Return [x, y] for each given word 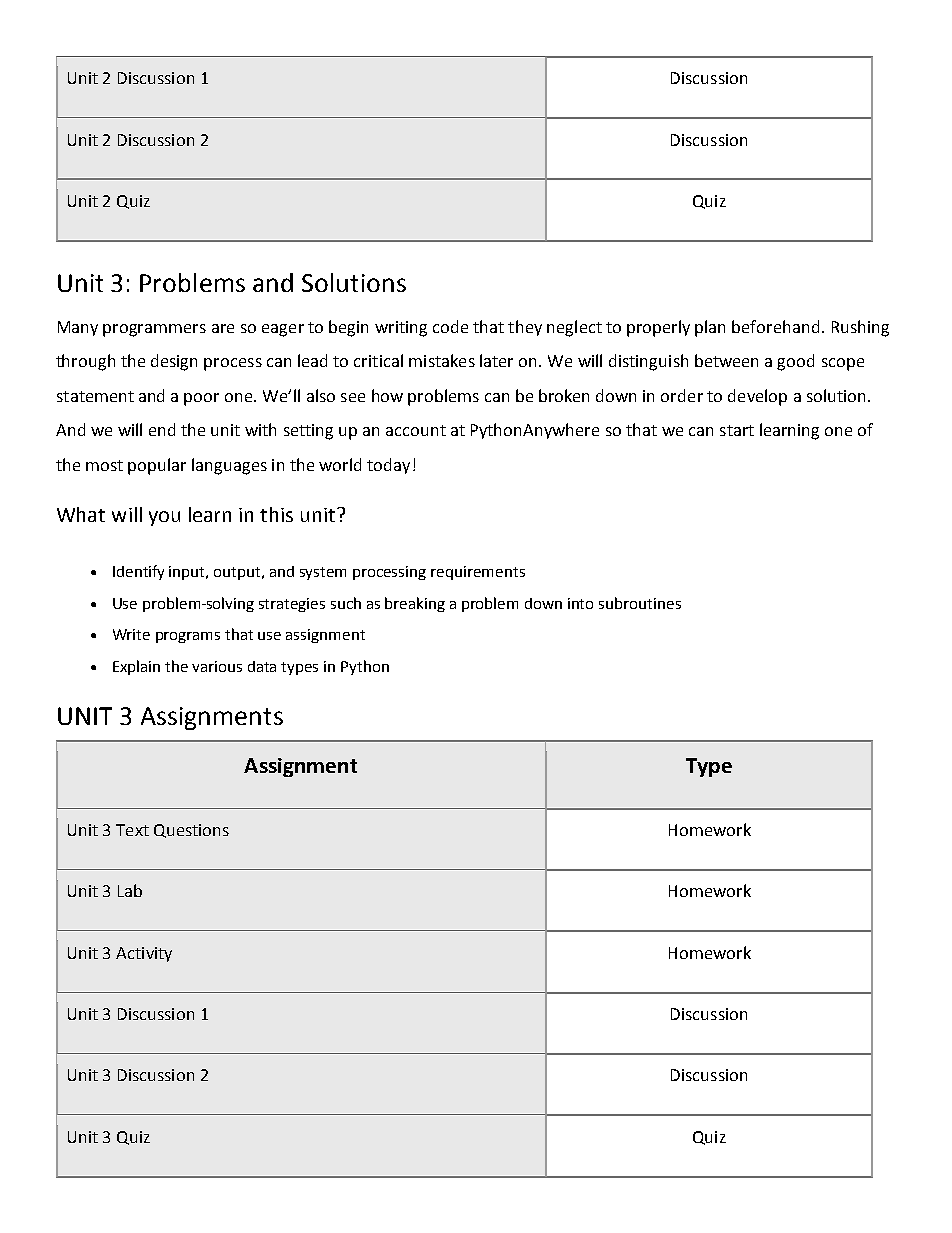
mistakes [442, 360]
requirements [478, 573]
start [737, 430]
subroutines [640, 603]
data [262, 666]
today [388, 466]
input [188, 573]
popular [157, 466]
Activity [144, 954]
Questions [191, 831]
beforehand [775, 326]
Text [132, 830]
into [580, 603]
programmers [154, 330]
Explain [136, 667]
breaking [415, 604]
